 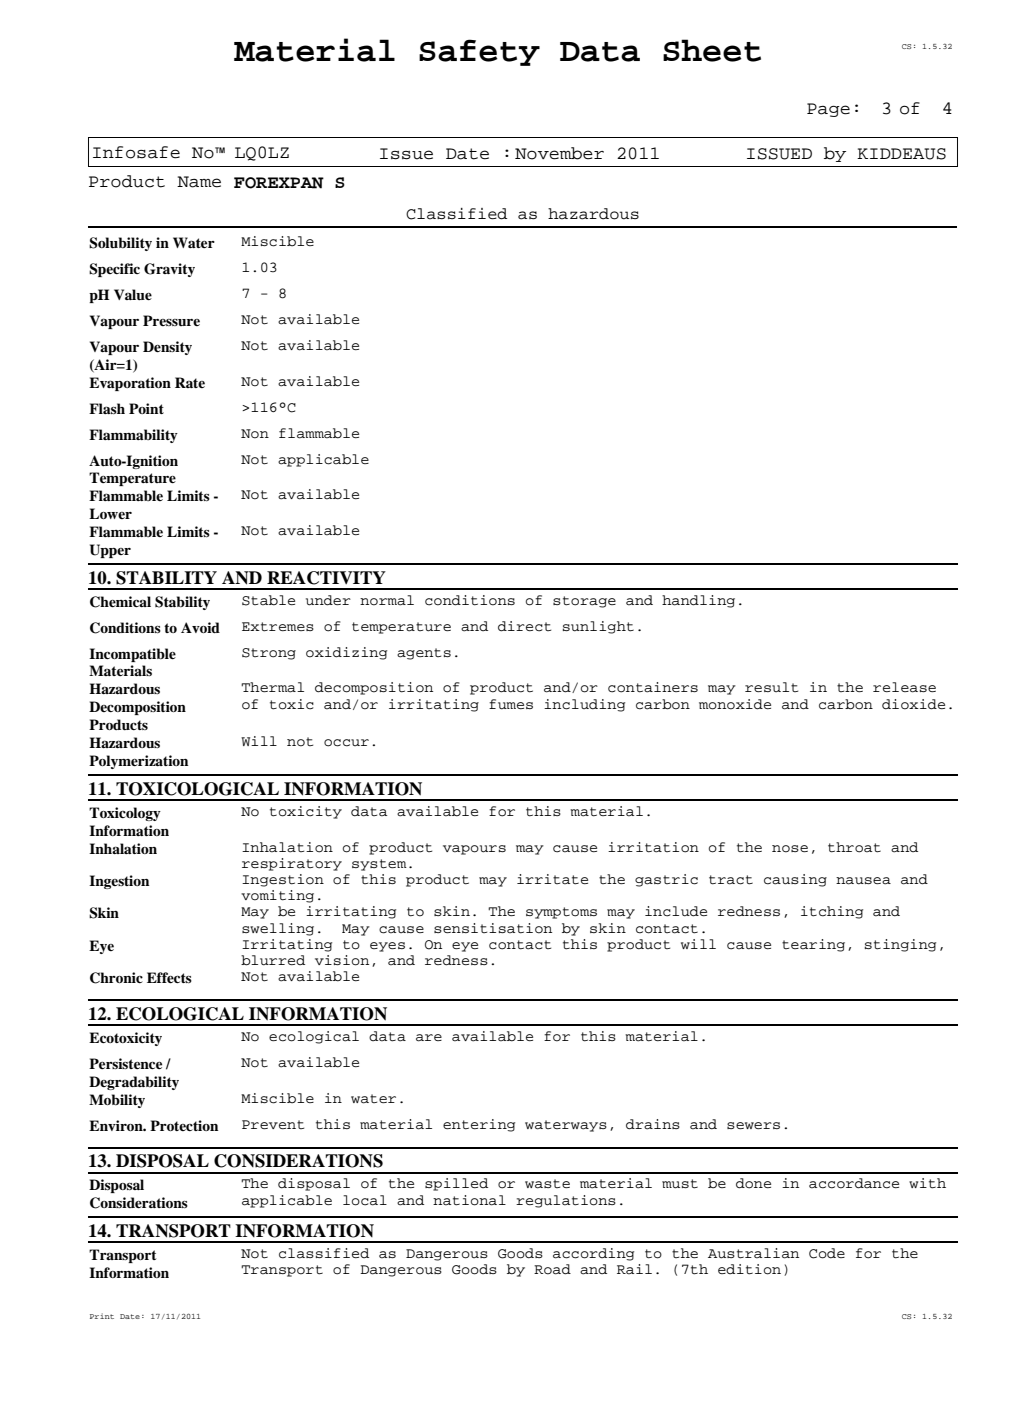 What do you see at coordinates (828, 110) in the screenshot?
I see `Page` at bounding box center [828, 110].
